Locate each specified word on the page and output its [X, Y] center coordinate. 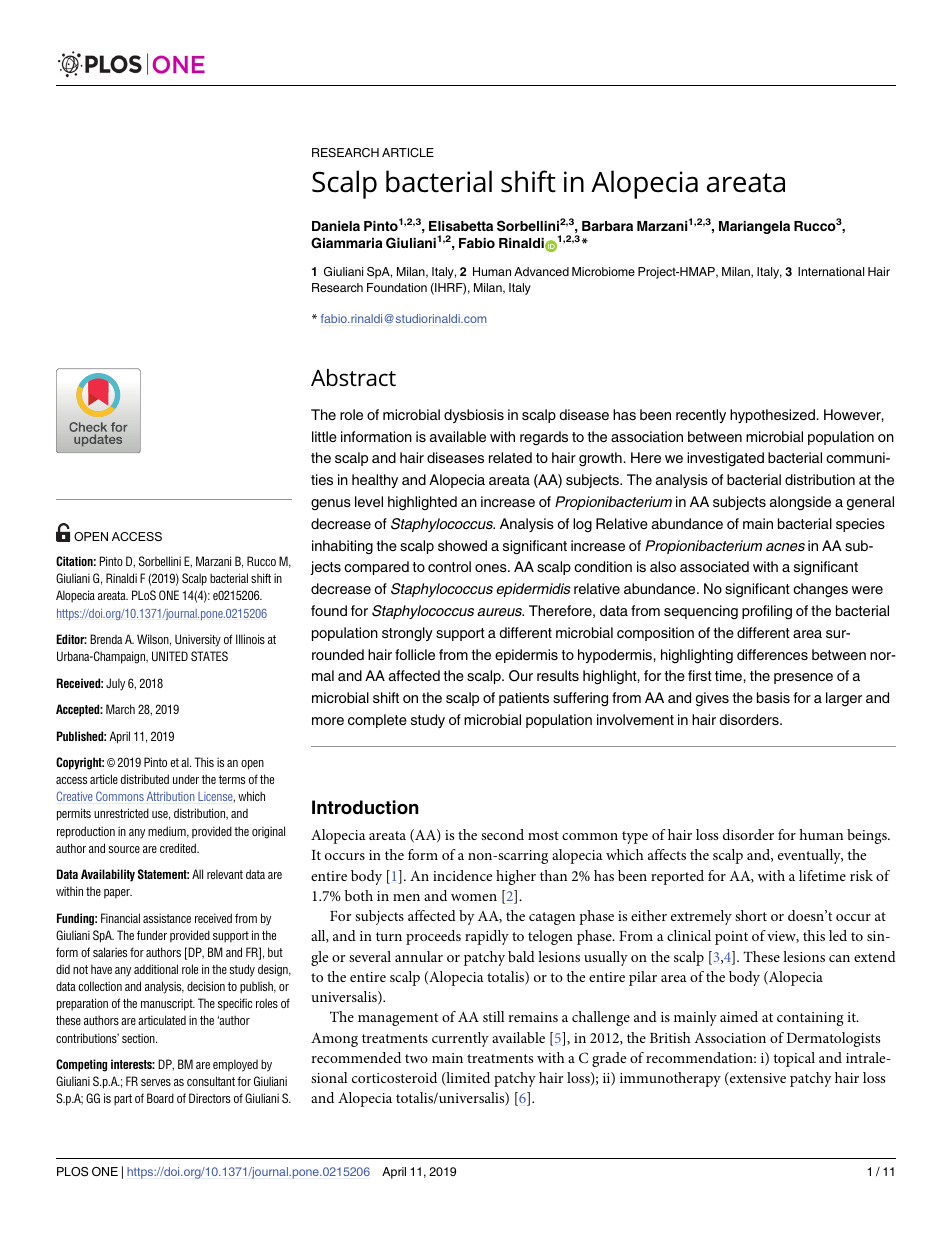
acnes [785, 547]
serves [156, 1082]
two [416, 1058]
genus [331, 505]
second [502, 834]
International [831, 271]
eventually [810, 856]
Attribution [170, 796]
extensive [757, 1079]
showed [462, 545]
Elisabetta [461, 226]
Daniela [336, 226]
